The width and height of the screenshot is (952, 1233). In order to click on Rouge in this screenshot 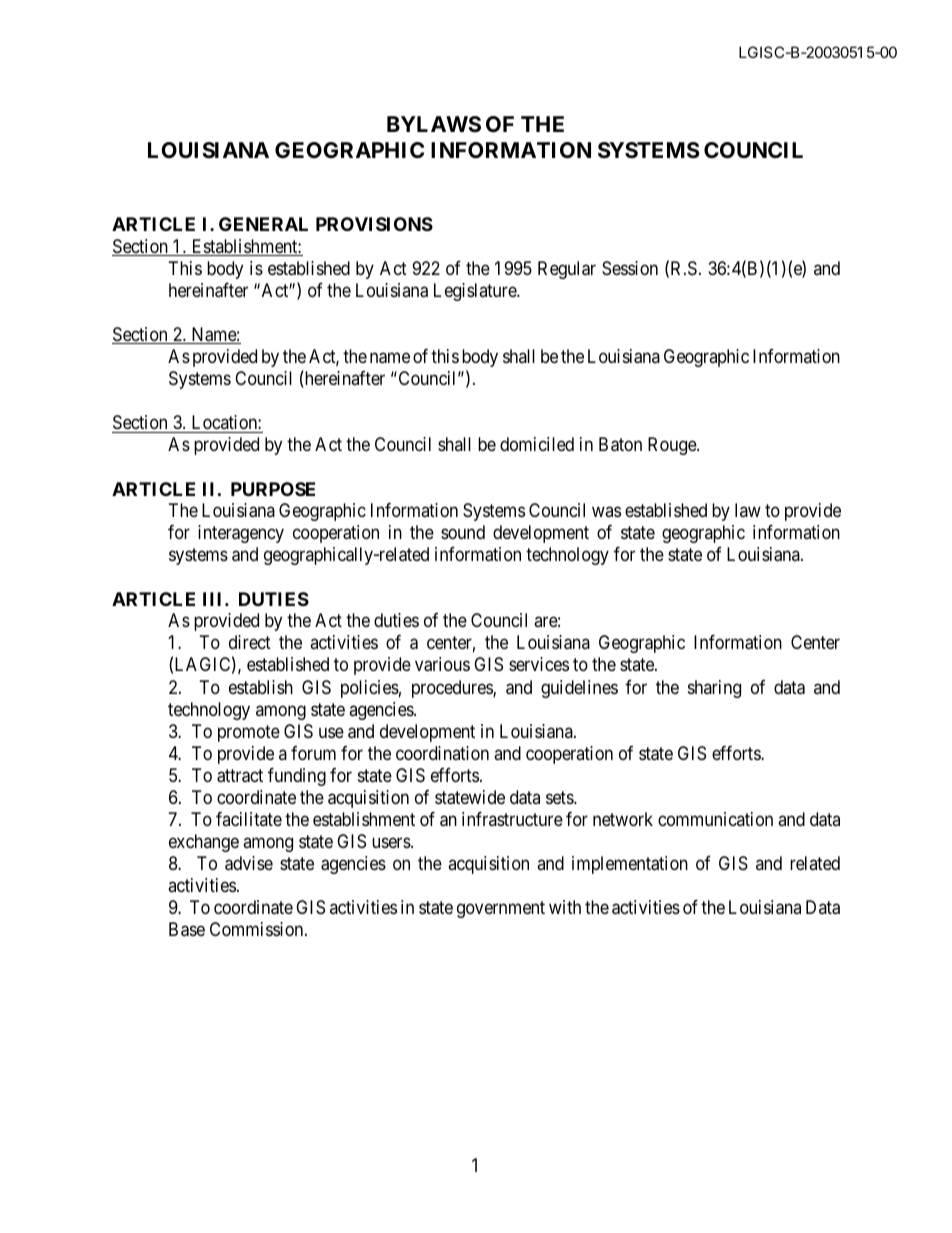, I will do `click(673, 446)`.
